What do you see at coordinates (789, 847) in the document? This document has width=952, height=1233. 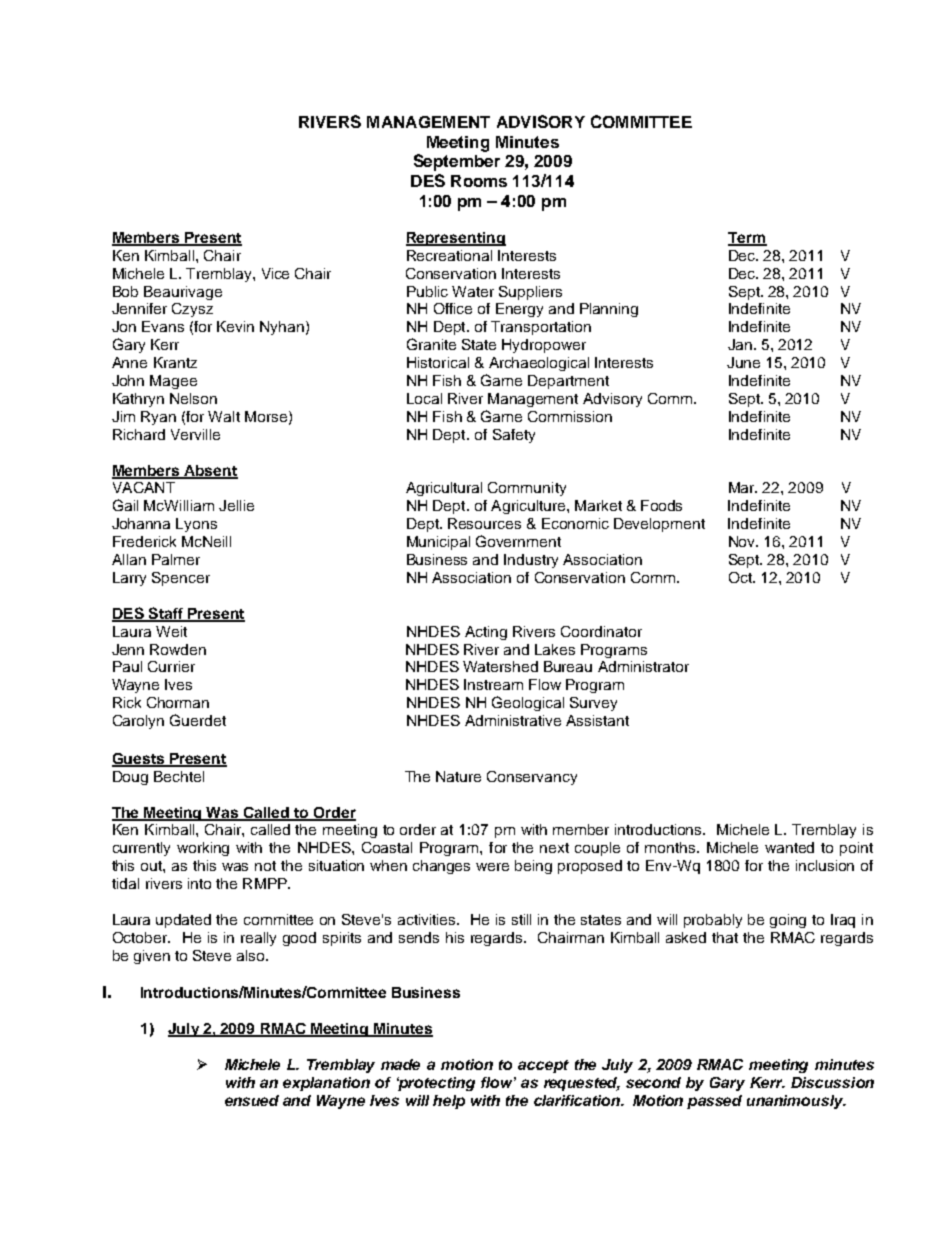 I see `wanted` at bounding box center [789, 847].
